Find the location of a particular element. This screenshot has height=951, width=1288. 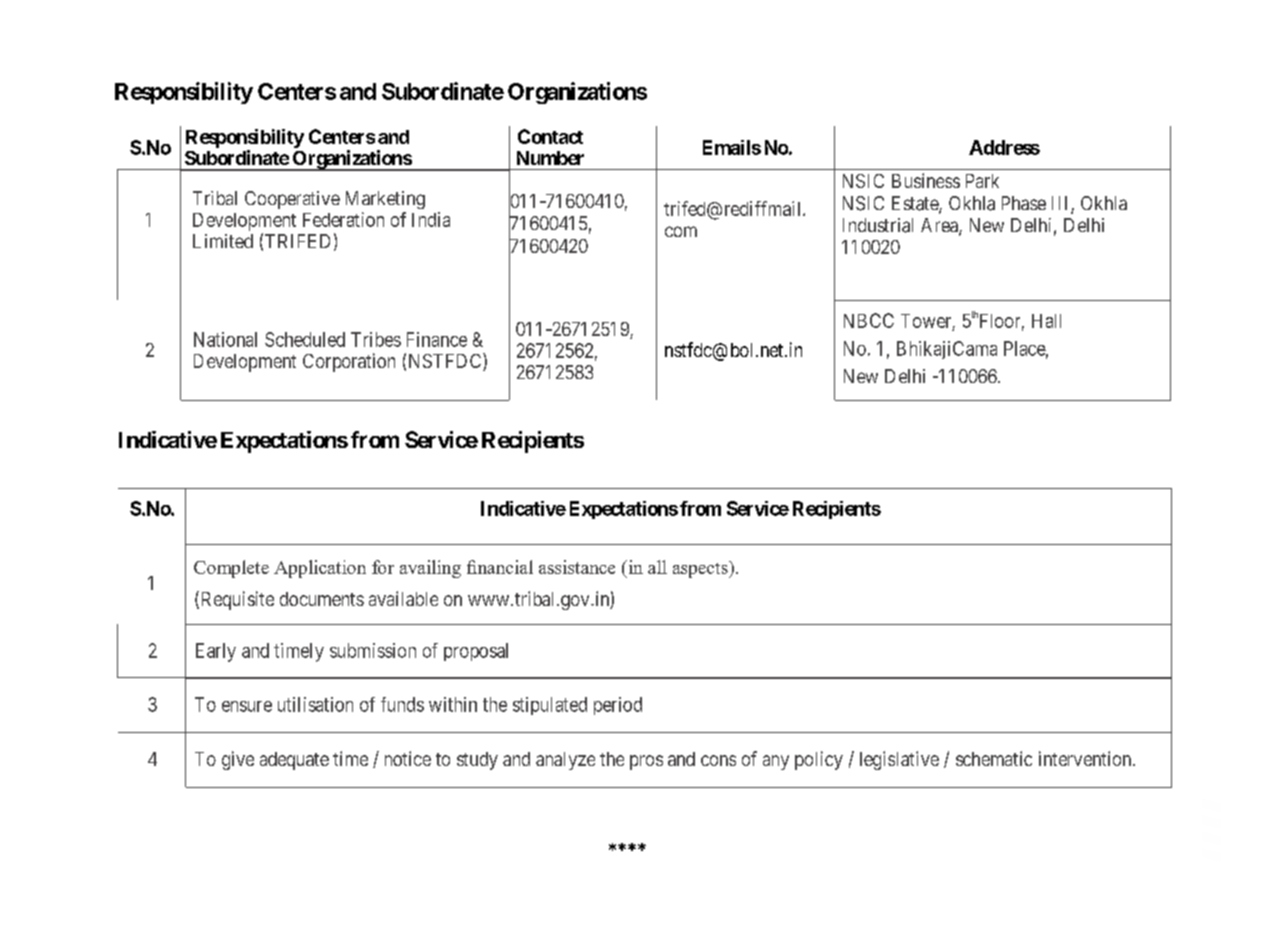

Number is located at coordinates (550, 158).
